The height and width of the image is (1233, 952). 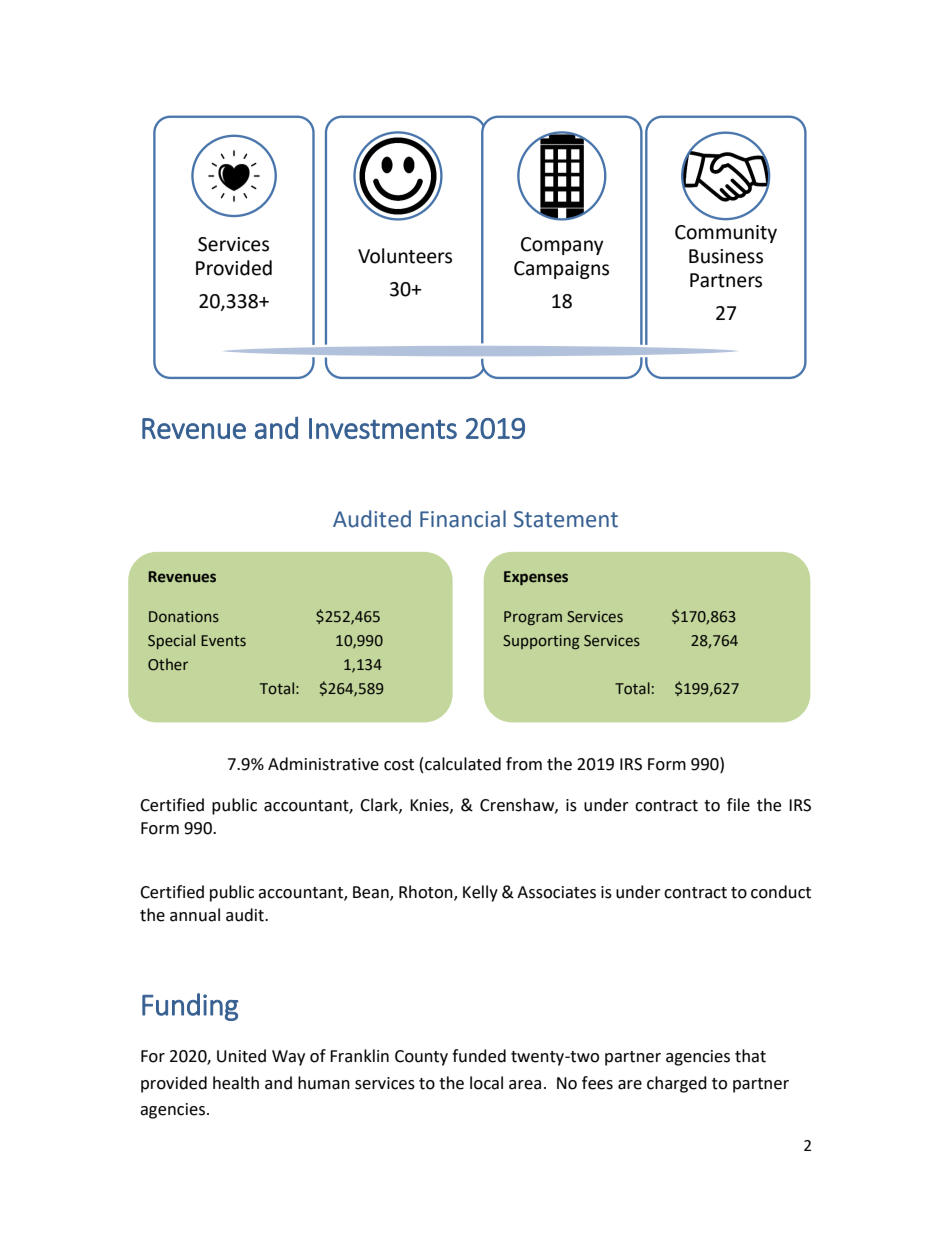 What do you see at coordinates (383, 428) in the image?
I see `Investments` at bounding box center [383, 428].
